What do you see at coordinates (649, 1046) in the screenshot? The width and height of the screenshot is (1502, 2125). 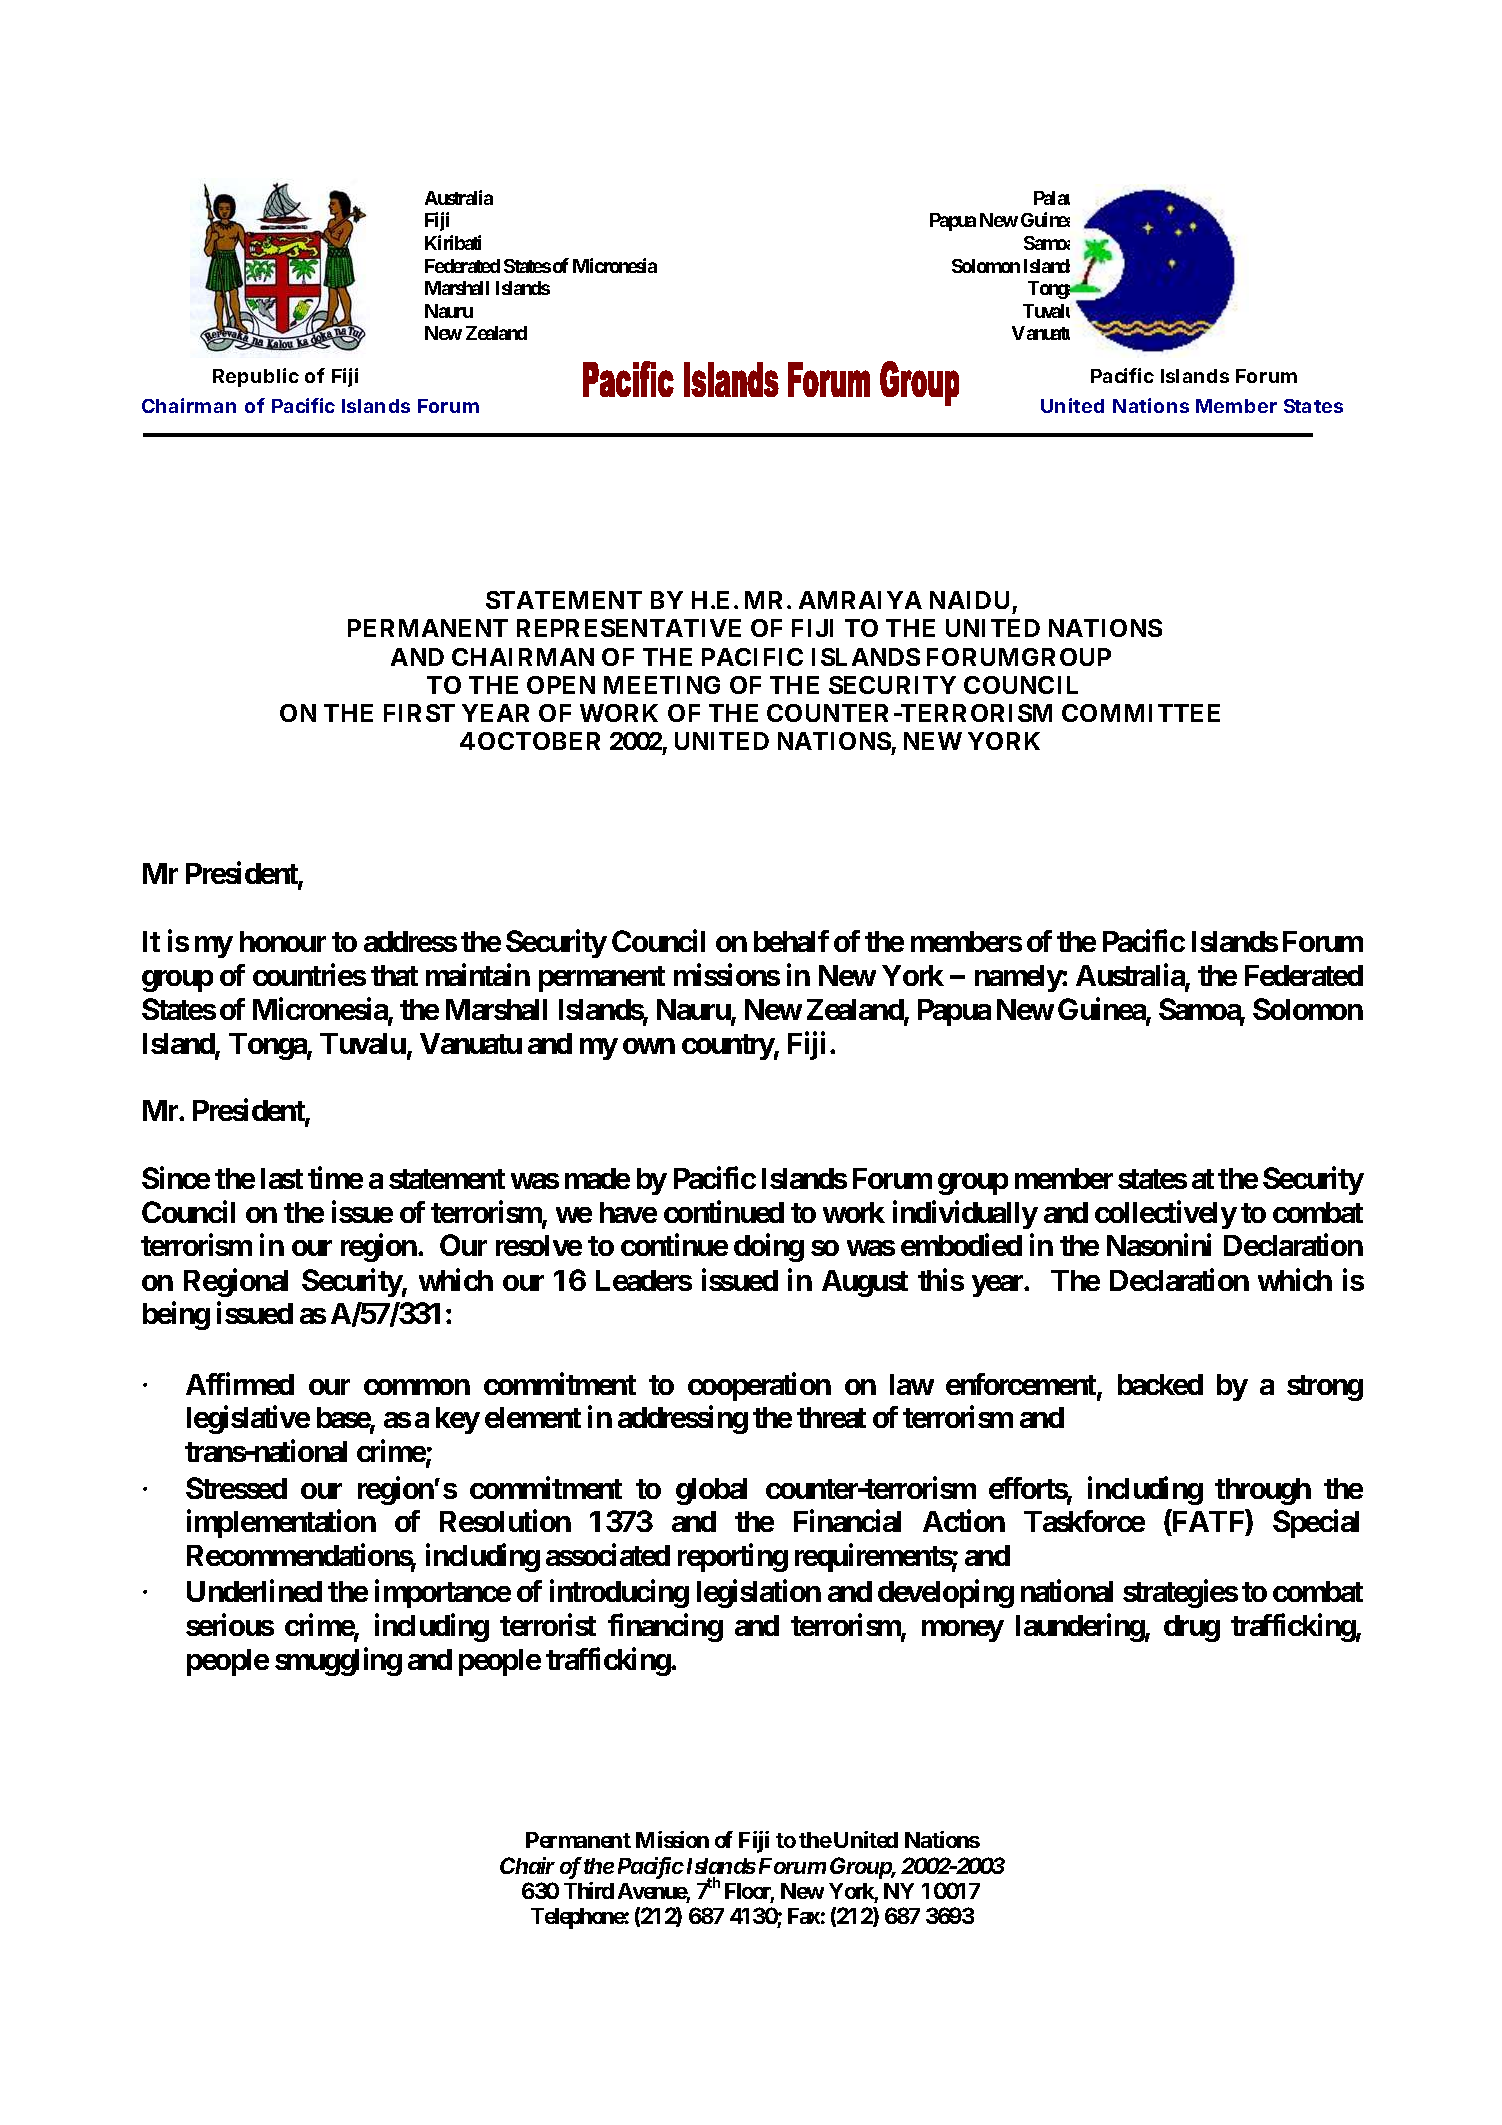 I see `own` at bounding box center [649, 1046].
